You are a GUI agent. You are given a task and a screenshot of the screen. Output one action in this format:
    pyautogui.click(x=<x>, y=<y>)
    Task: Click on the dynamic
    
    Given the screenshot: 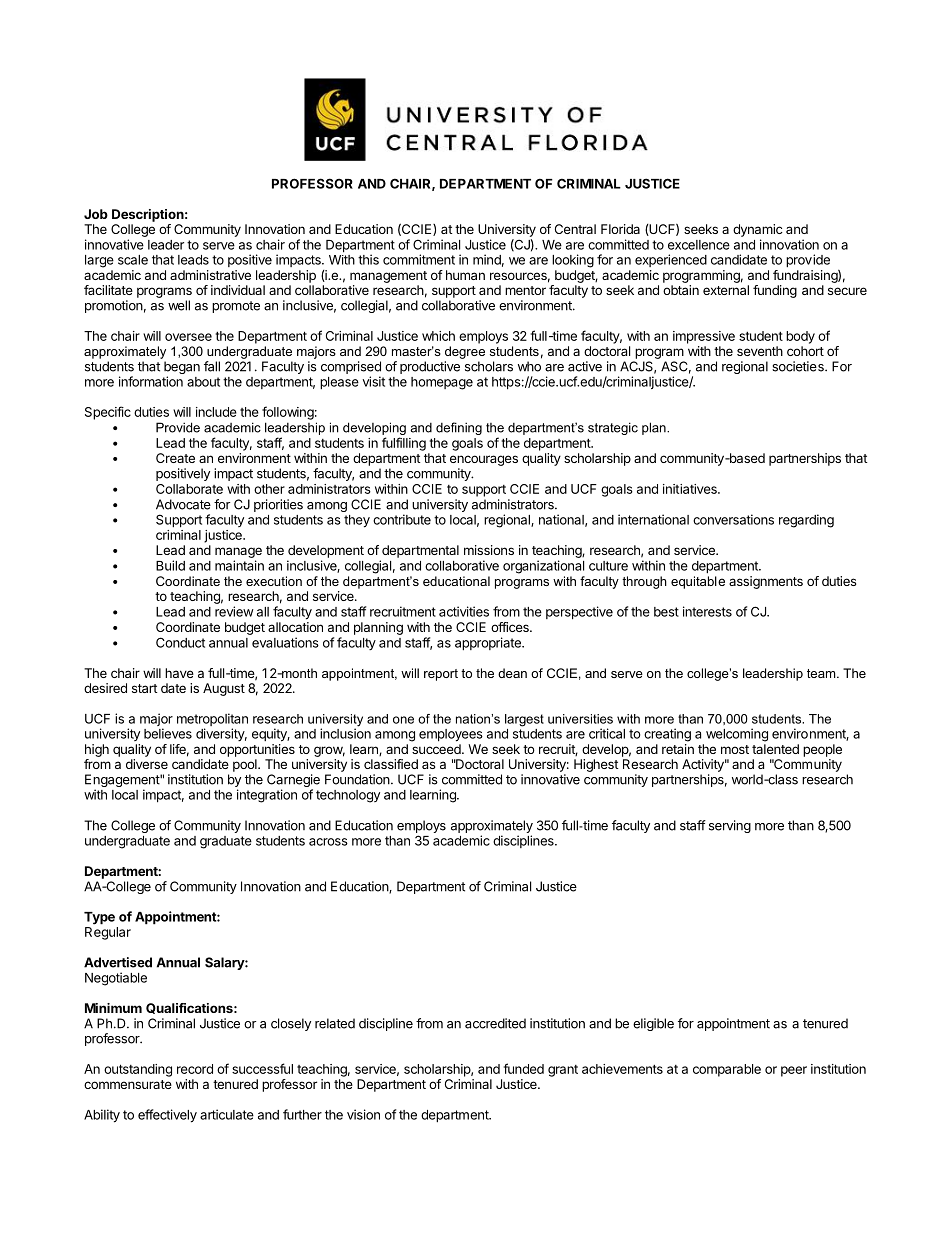 What is the action you would take?
    pyautogui.click(x=758, y=230)
